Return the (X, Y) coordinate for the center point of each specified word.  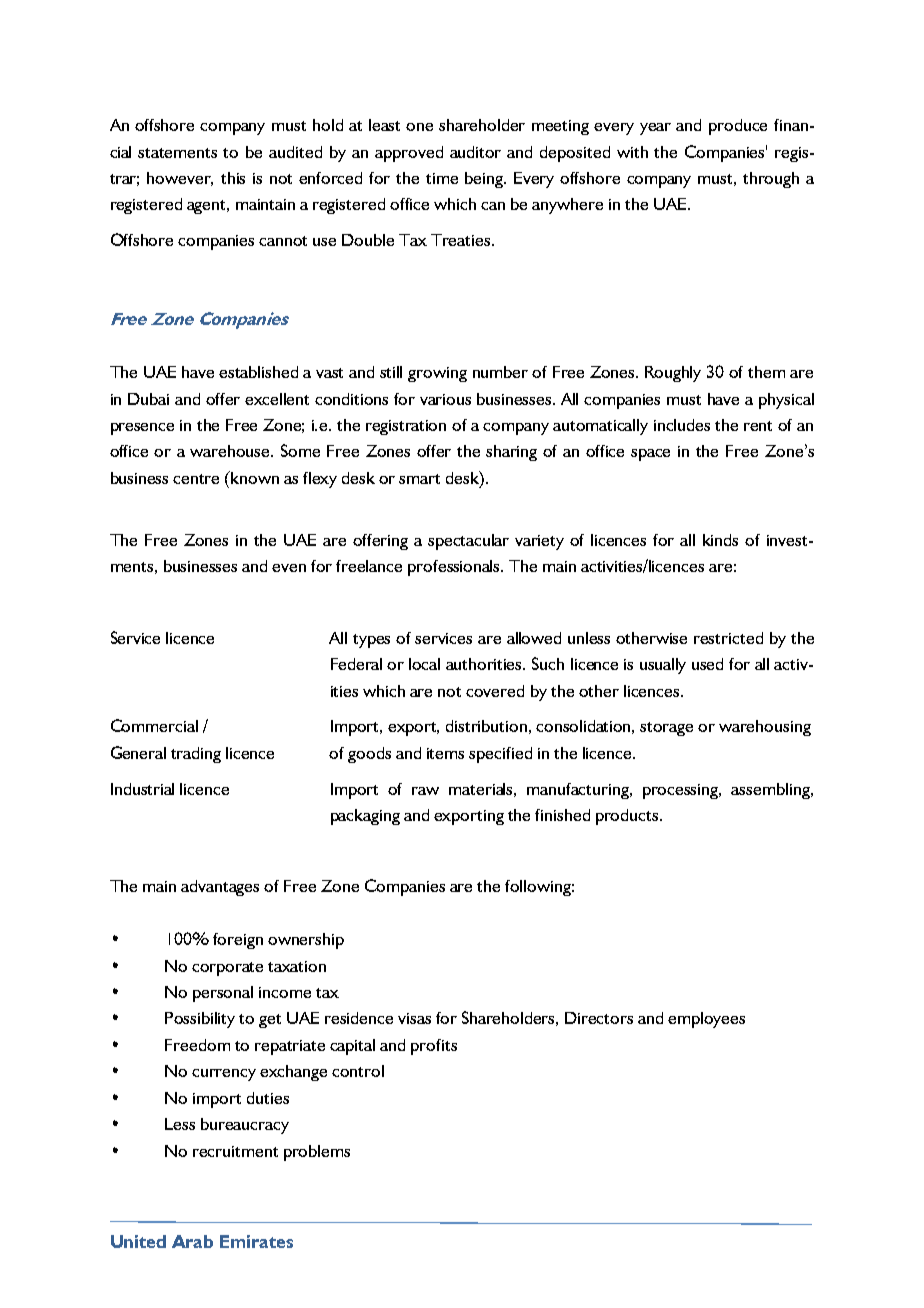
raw (425, 791)
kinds (720, 540)
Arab (192, 1241)
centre (196, 479)
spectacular (468, 542)
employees (706, 1020)
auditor (475, 152)
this (233, 178)
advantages (220, 888)
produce (738, 127)
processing (682, 791)
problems (317, 1153)
